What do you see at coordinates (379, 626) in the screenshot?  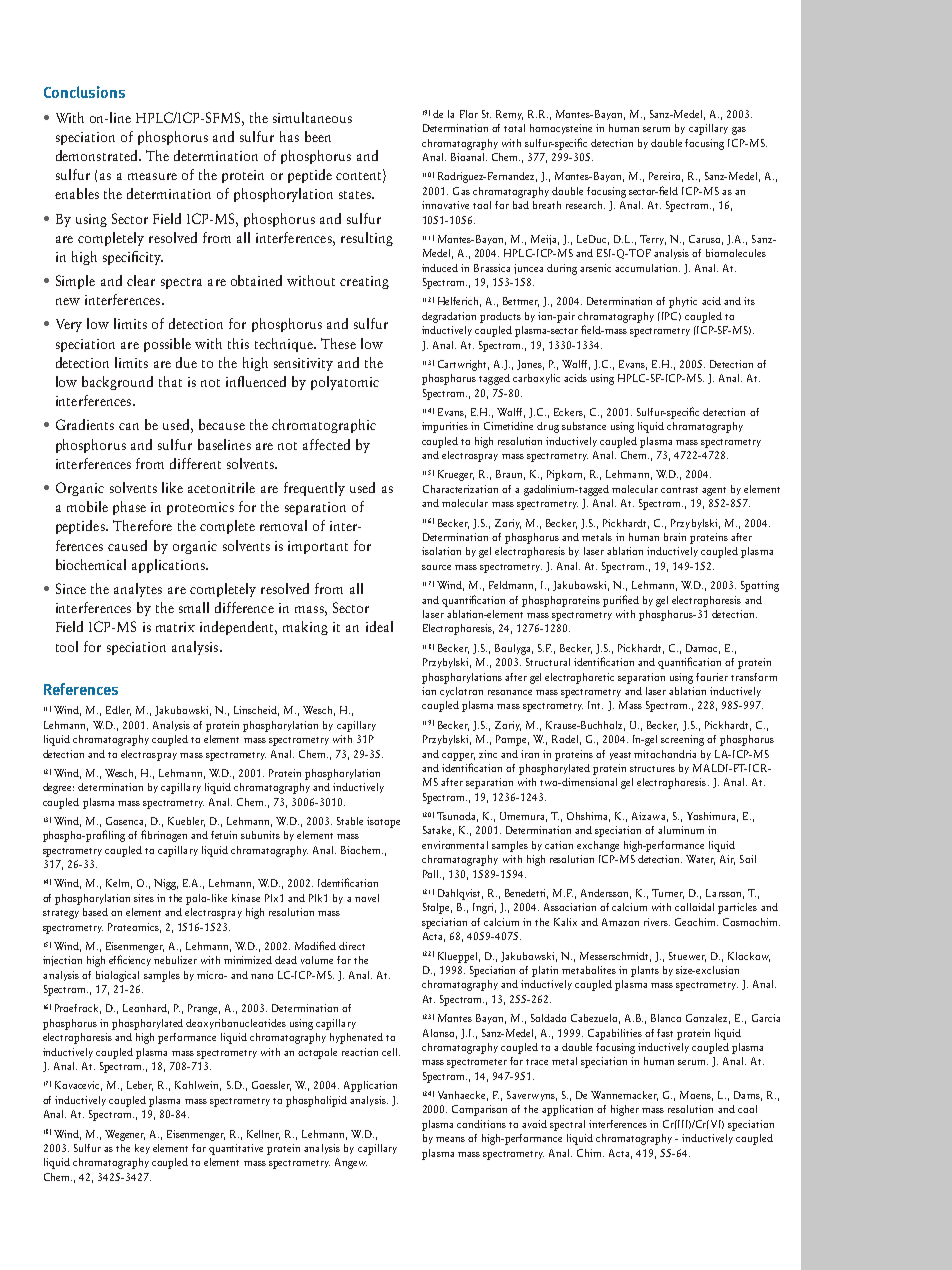 I see `ideal` at bounding box center [379, 626].
